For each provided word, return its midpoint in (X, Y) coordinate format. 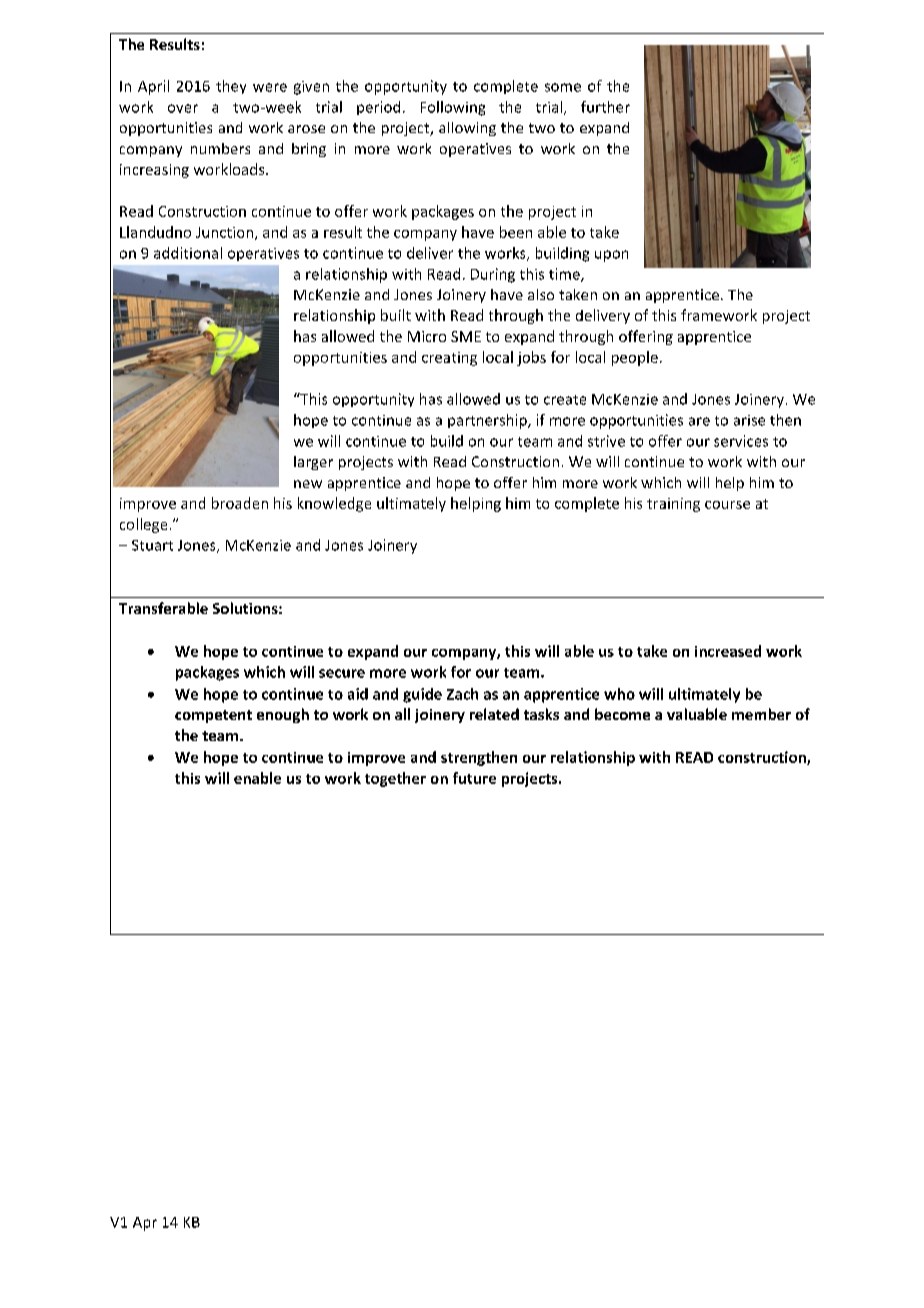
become (622, 714)
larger (313, 463)
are (699, 421)
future (474, 778)
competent (213, 716)
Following (453, 108)
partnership (488, 421)
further (605, 107)
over (183, 108)
